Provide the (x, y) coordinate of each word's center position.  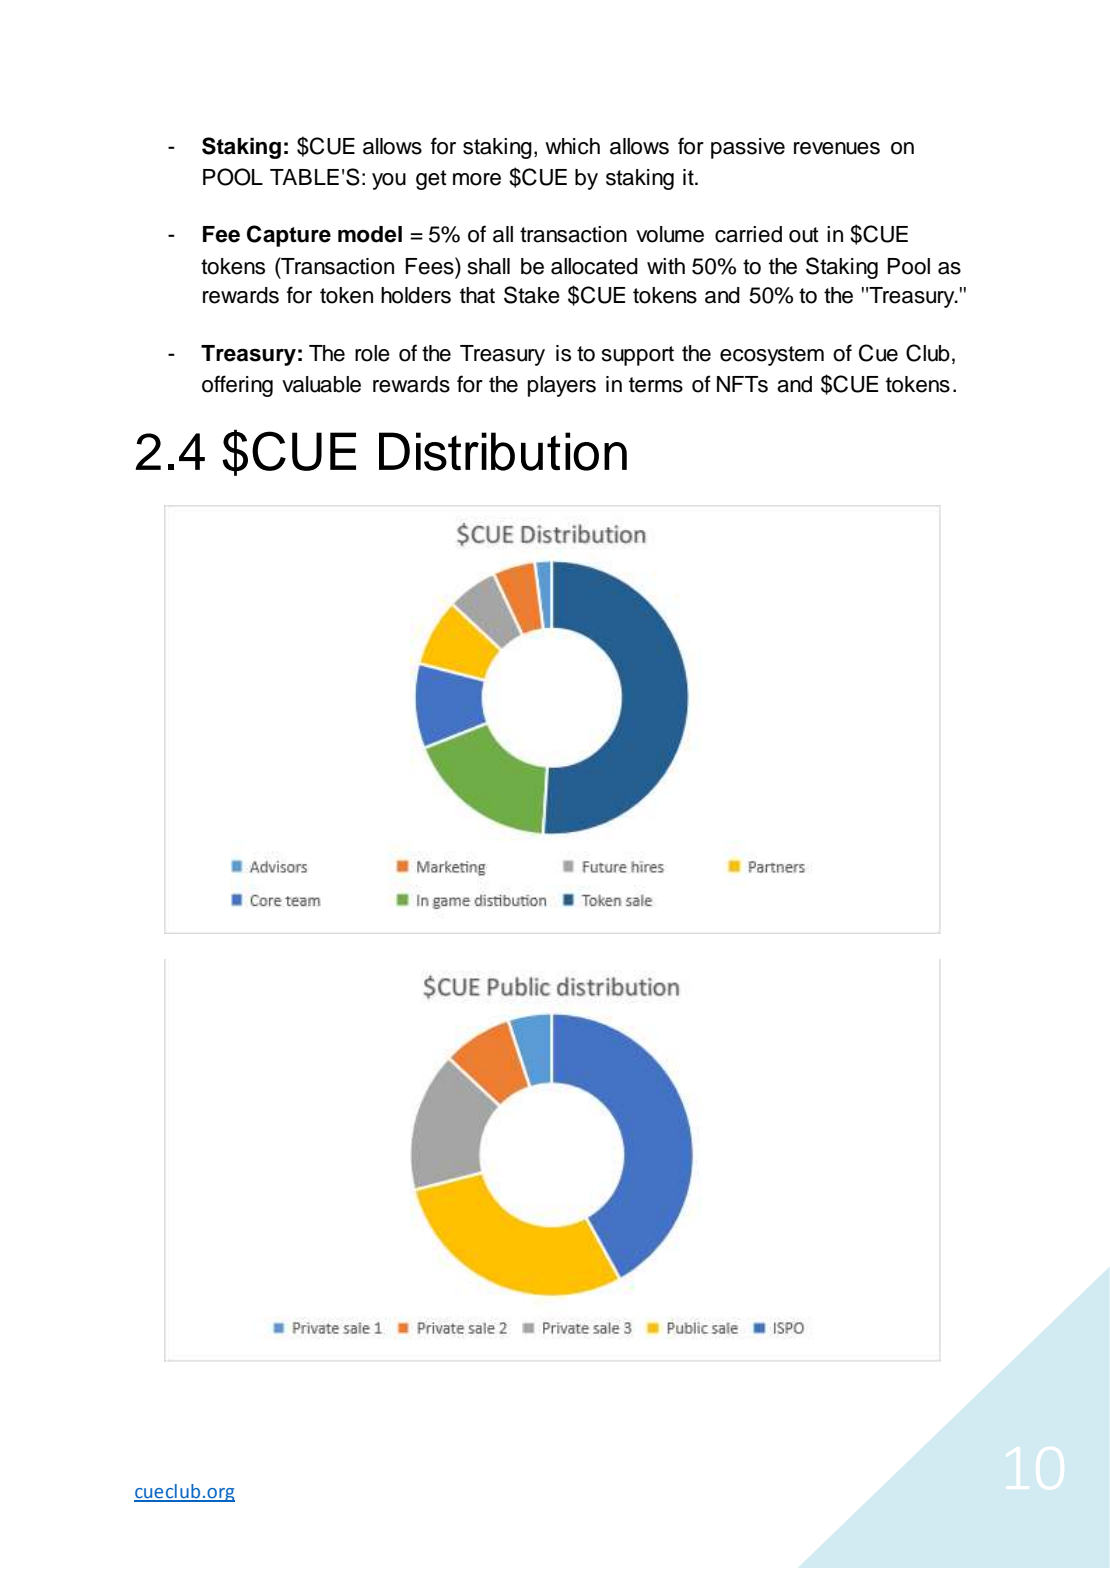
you (389, 181)
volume (670, 234)
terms (656, 385)
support (638, 356)
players (562, 386)
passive (748, 148)
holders (416, 295)
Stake (532, 295)
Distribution (503, 451)
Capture (289, 236)
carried (748, 234)
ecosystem (772, 356)
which (572, 146)
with (666, 266)
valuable (321, 384)
